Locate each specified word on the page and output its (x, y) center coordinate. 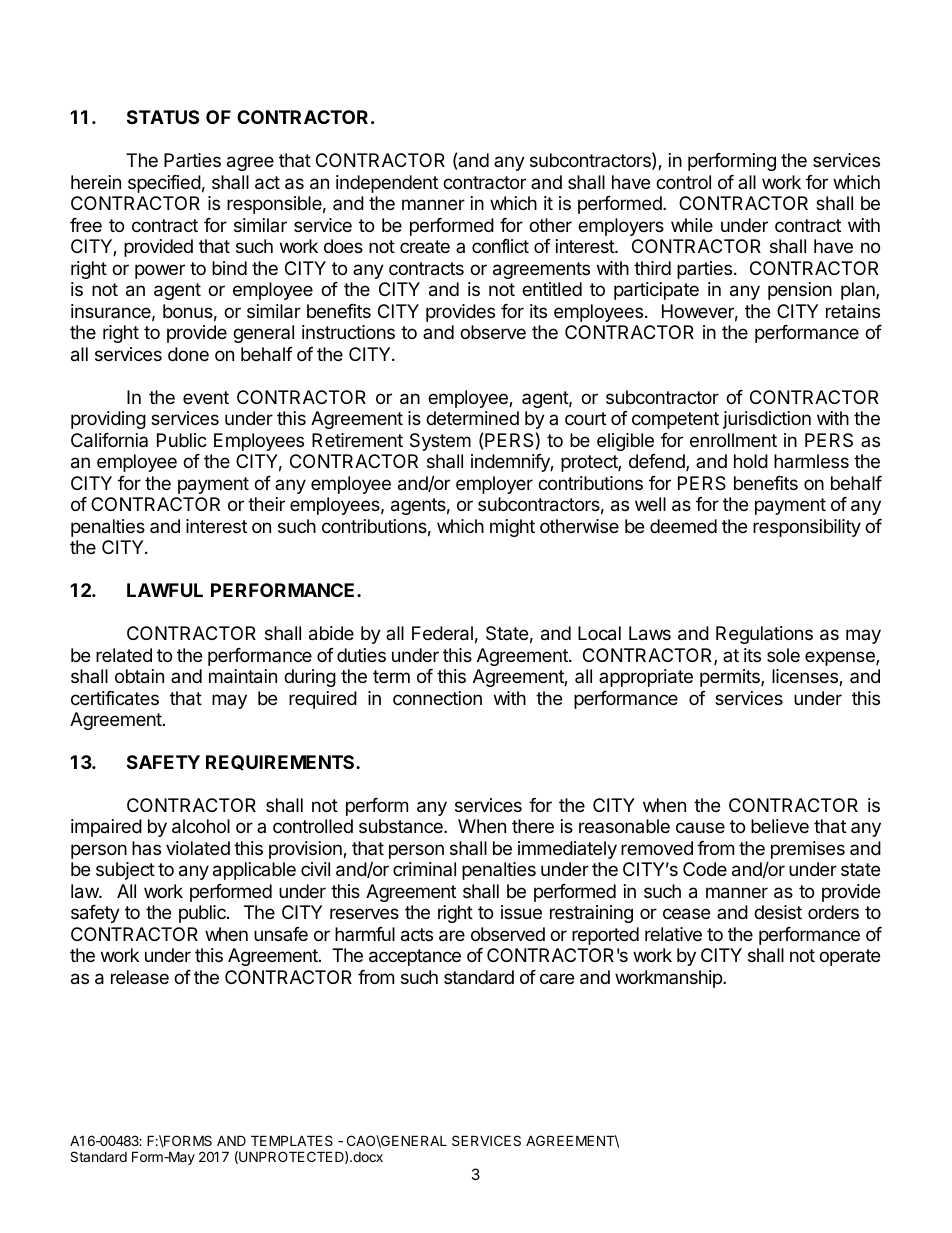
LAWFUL (165, 590)
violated (198, 848)
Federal (442, 633)
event (206, 397)
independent (387, 184)
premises (808, 850)
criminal (424, 869)
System (440, 442)
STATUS (163, 117)
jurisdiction (767, 420)
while (692, 225)
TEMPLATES (292, 1140)
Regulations (764, 635)
